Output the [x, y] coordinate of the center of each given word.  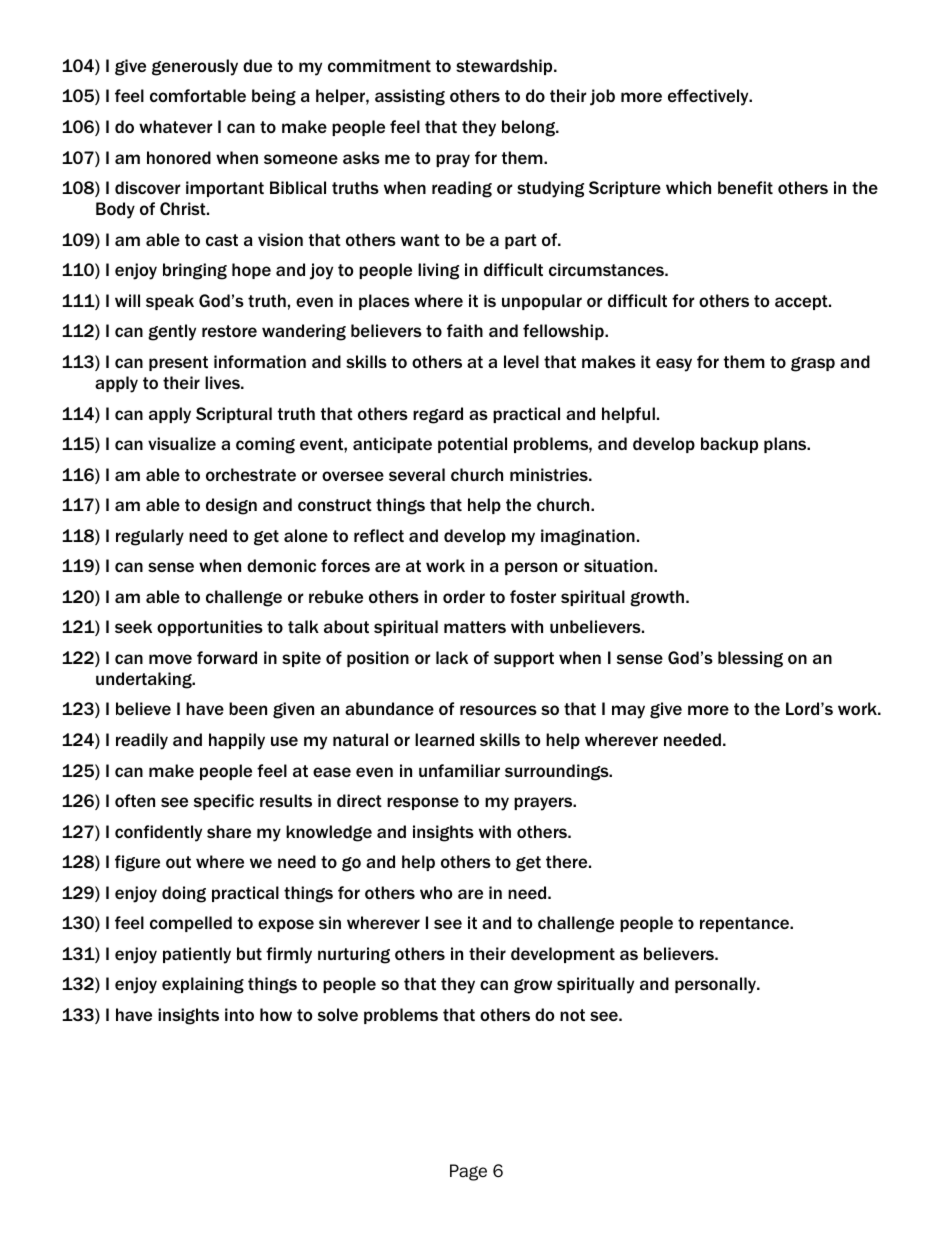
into [239, 1014]
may [628, 712]
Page [468, 1172]
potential [472, 445]
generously [195, 67]
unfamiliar [459, 770]
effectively [709, 97]
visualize [182, 443]
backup [729, 445]
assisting [410, 97]
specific [224, 802]
